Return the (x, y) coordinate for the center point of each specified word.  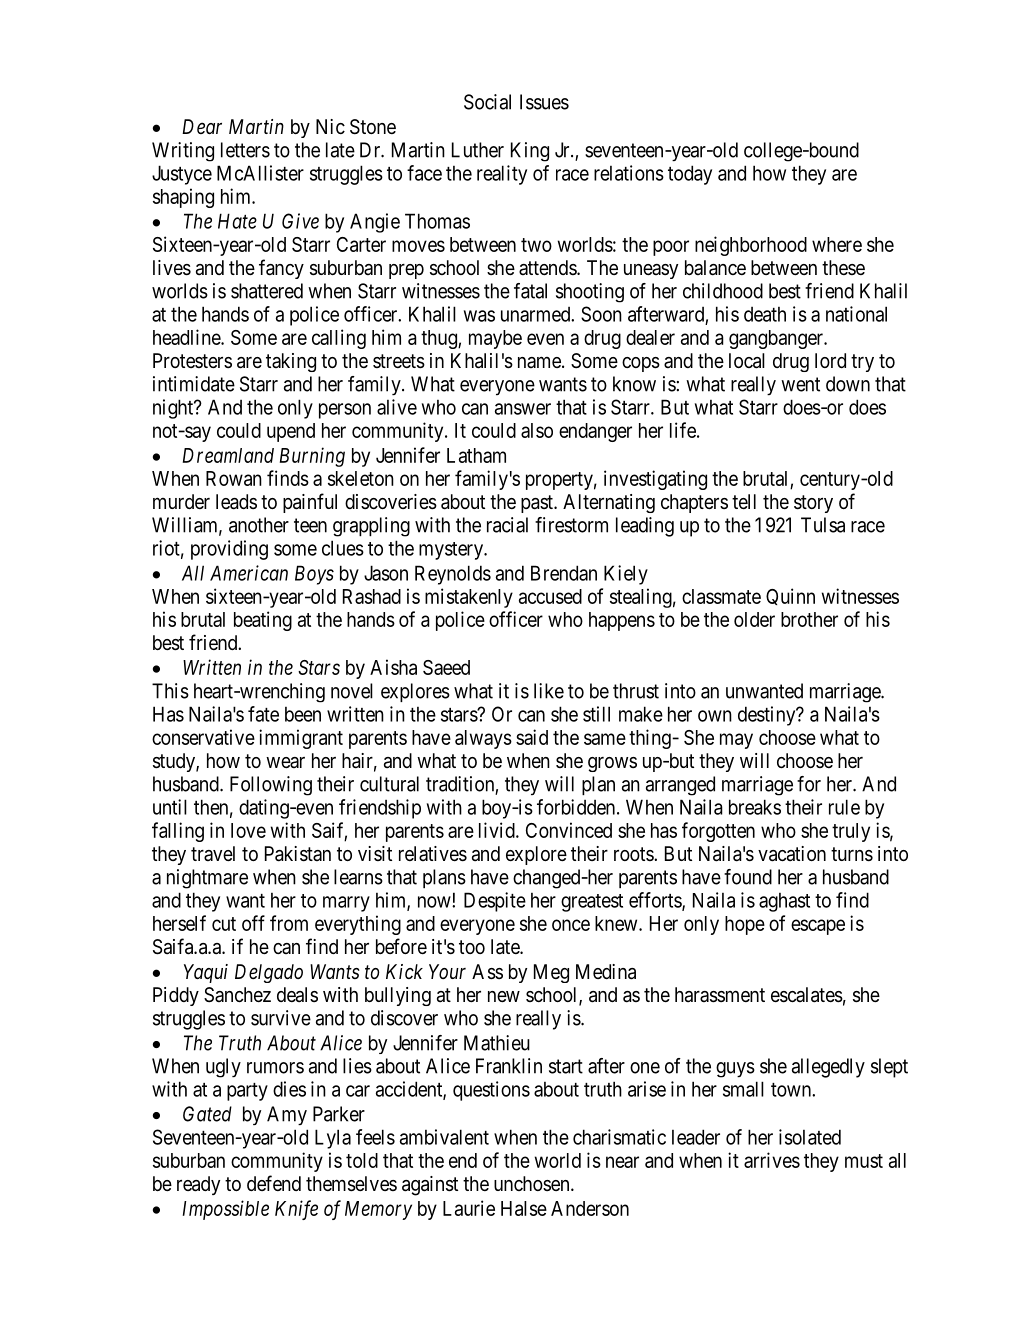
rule (844, 807)
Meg (551, 973)
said (532, 737)
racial (507, 525)
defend (274, 1183)
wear (285, 762)
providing (229, 550)
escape (818, 927)
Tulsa (823, 525)
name (539, 362)
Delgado (269, 973)
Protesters (192, 360)
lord (830, 360)
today (690, 175)
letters (245, 150)
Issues (544, 102)
